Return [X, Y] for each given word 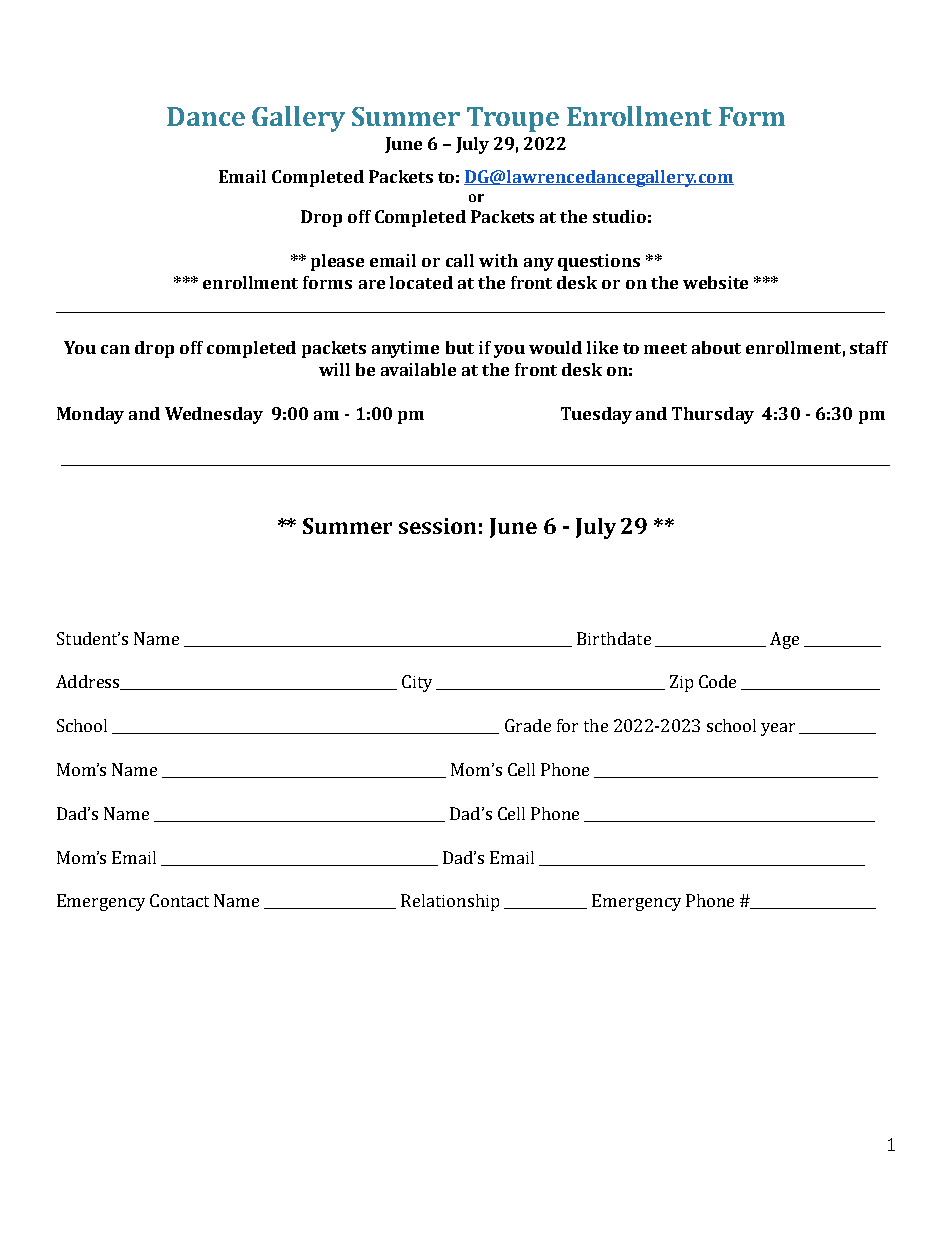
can [115, 349]
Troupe [513, 119]
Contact [179, 900]
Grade [528, 725]
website [715, 282]
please [337, 262]
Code [717, 681]
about [716, 347]
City [417, 683]
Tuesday [596, 415]
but [460, 347]
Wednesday [214, 415]
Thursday [713, 415]
